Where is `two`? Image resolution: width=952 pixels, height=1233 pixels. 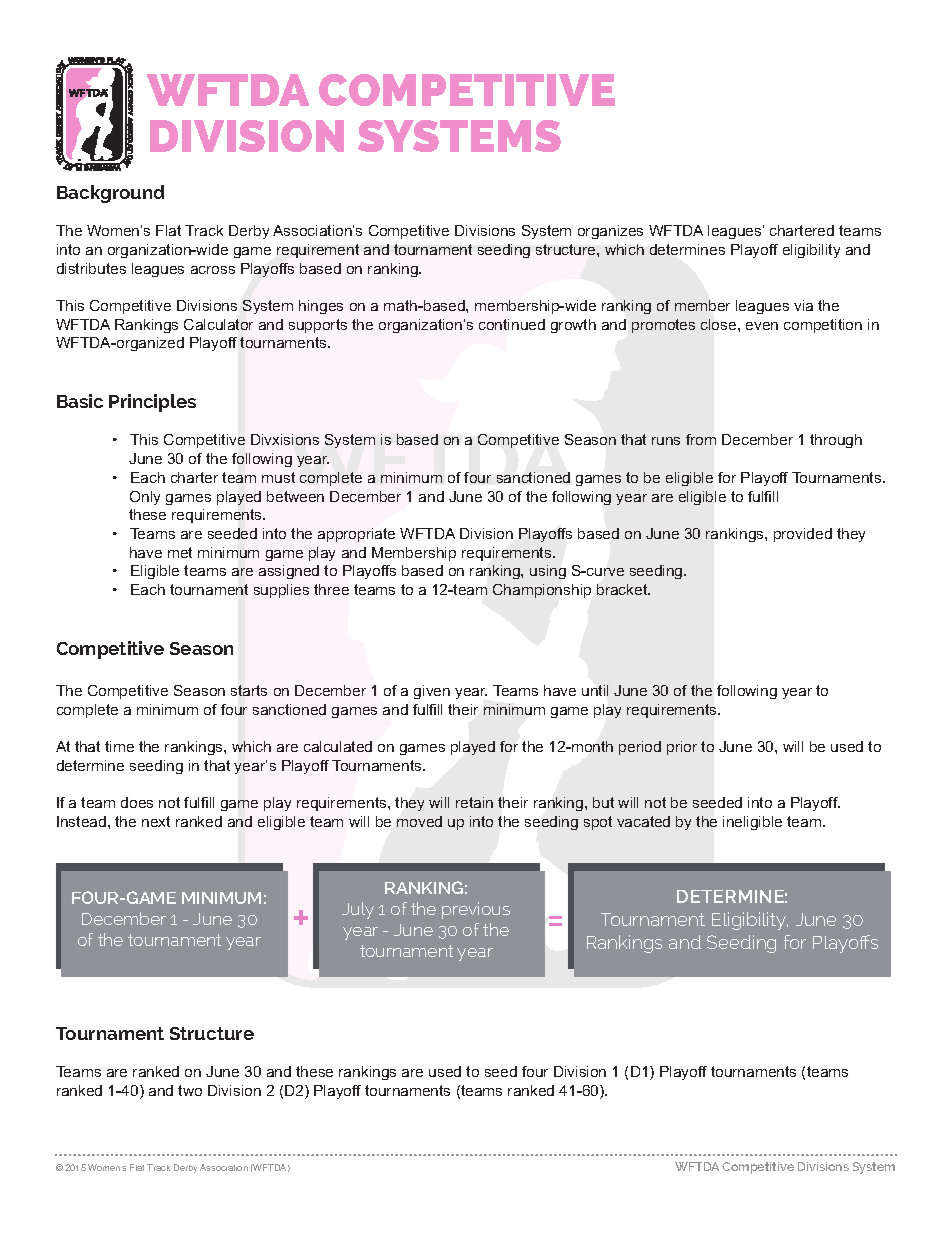
two is located at coordinates (190, 1090).
